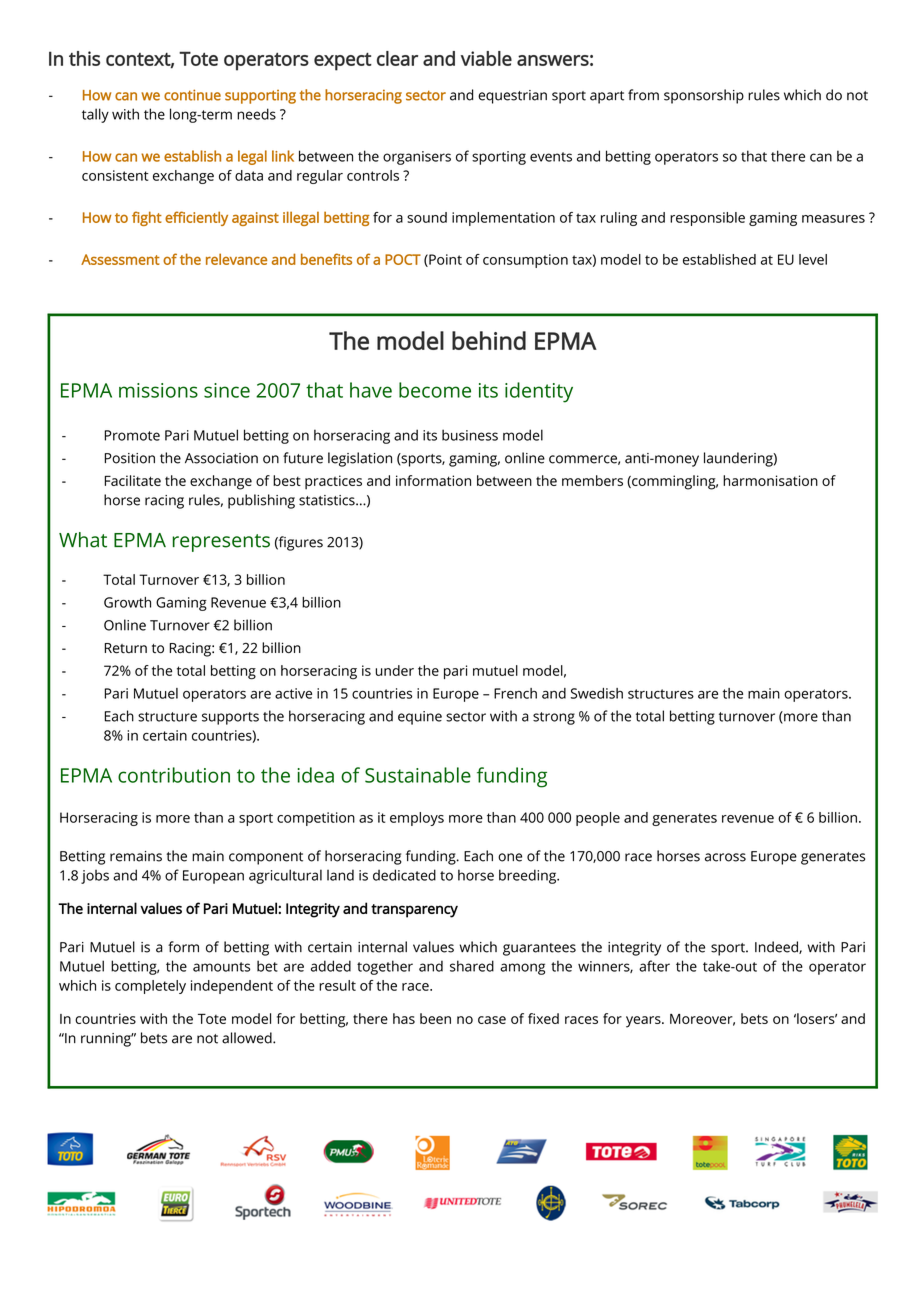  Describe the element at coordinates (704, 96) in the screenshot. I see `sponsorship` at that location.
